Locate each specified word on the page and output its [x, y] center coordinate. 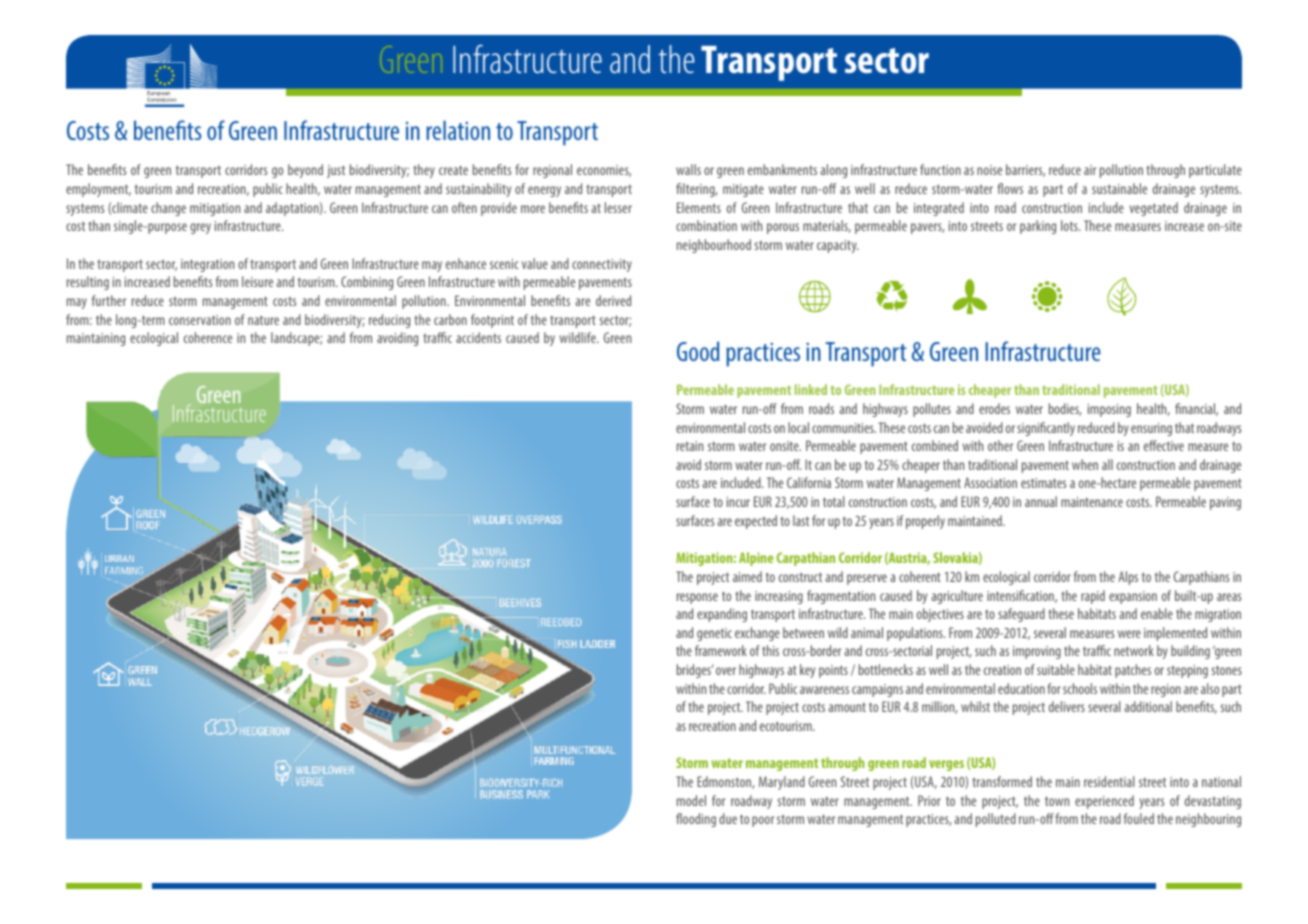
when [1085, 464]
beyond [305, 171]
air [1090, 170]
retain [690, 446]
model [691, 800]
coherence [208, 337]
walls [688, 169]
